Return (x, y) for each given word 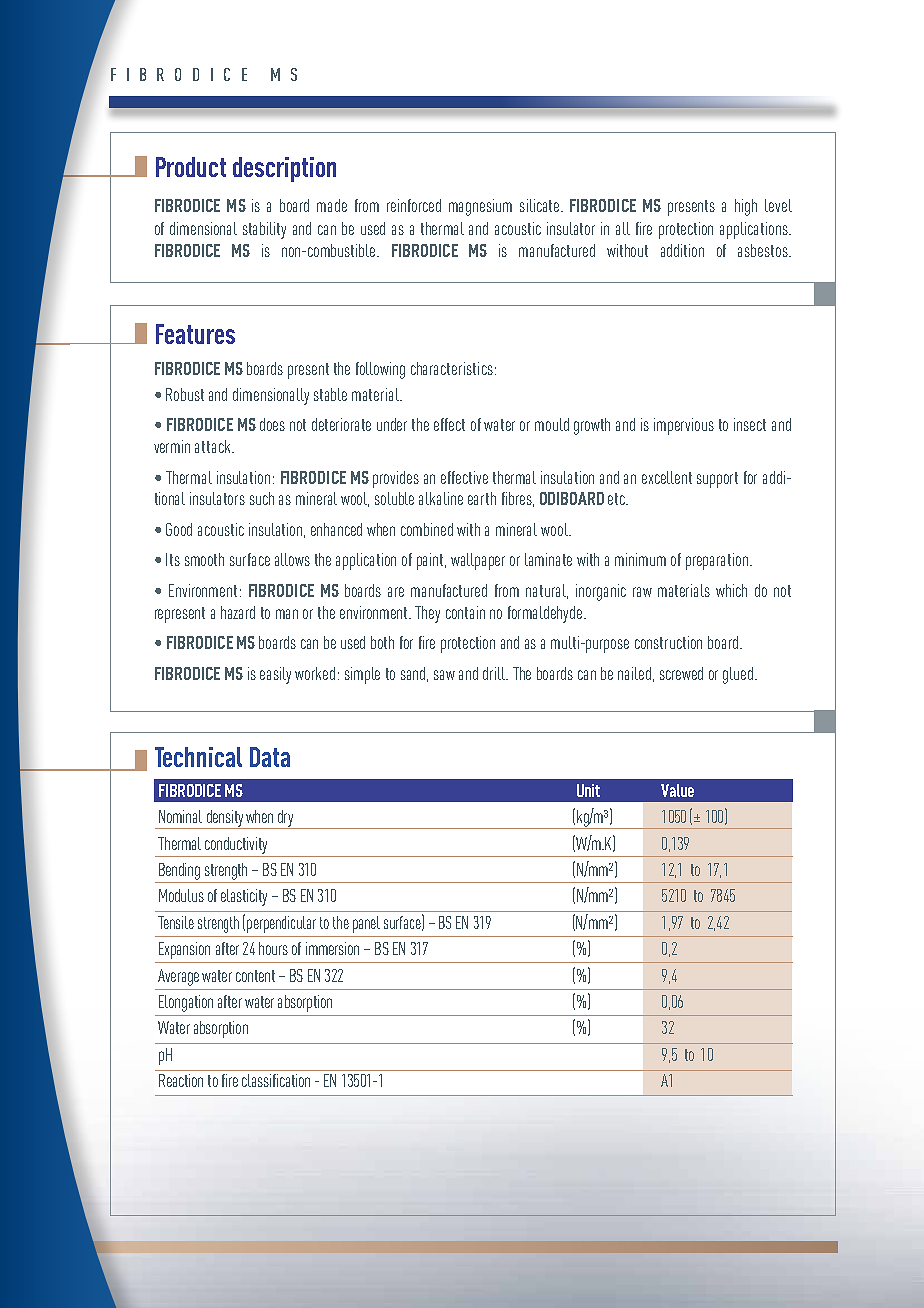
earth (482, 498)
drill (495, 673)
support (717, 480)
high (746, 207)
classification (276, 1080)
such (262, 498)
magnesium (480, 207)
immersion (332, 948)
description (284, 169)
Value (677, 790)
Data (270, 757)
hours (273, 948)
